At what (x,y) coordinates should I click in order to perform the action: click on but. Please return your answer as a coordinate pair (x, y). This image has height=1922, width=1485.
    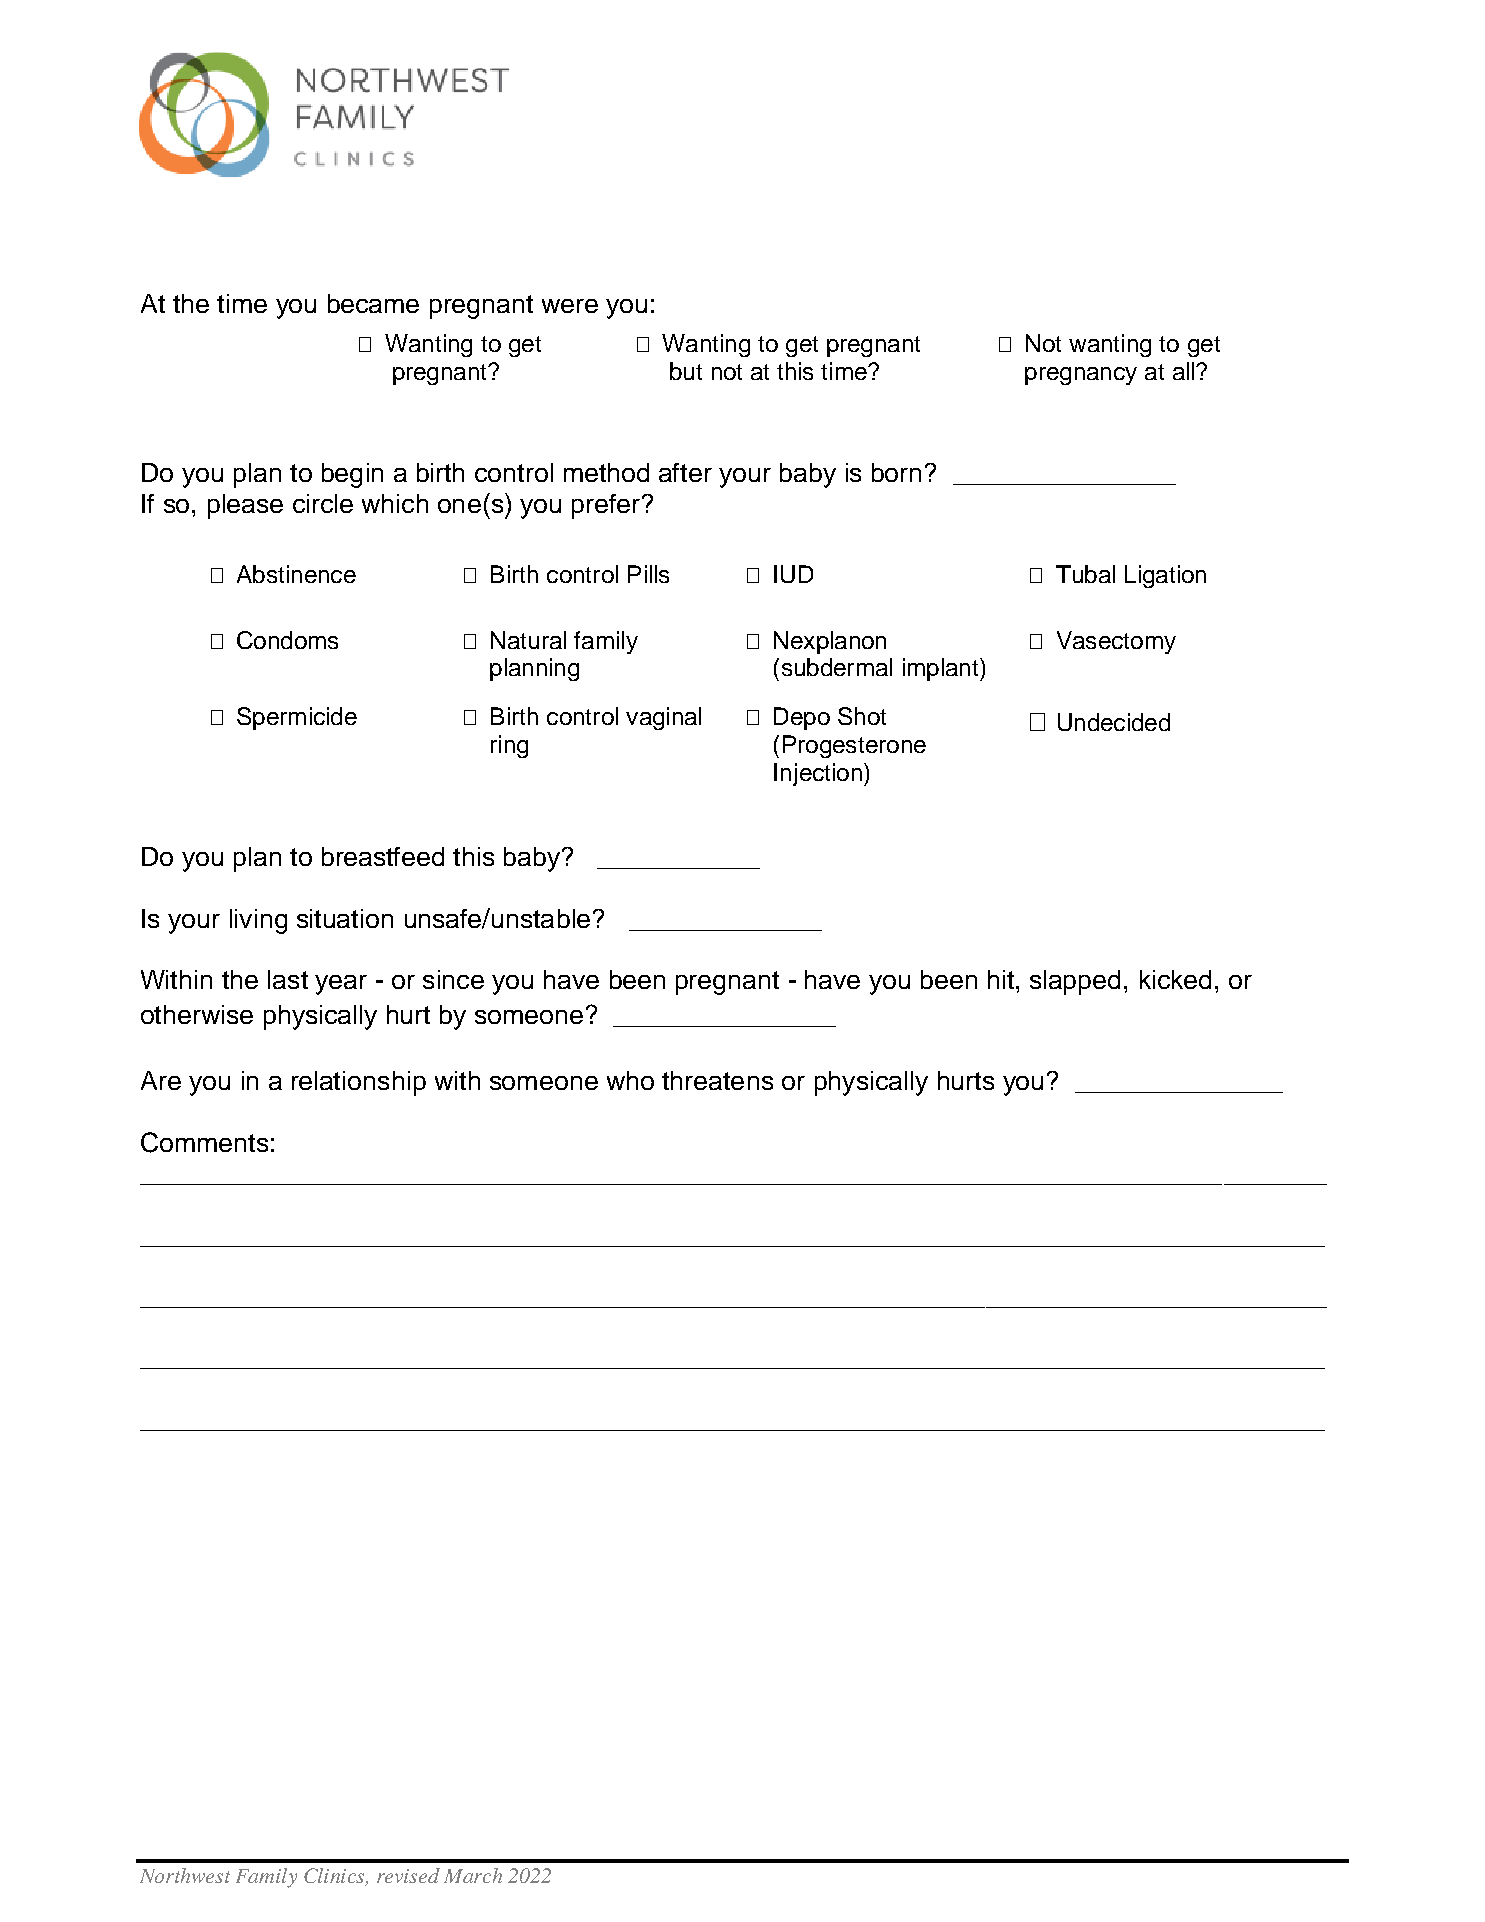
    Looking at the image, I should click on (686, 371).
